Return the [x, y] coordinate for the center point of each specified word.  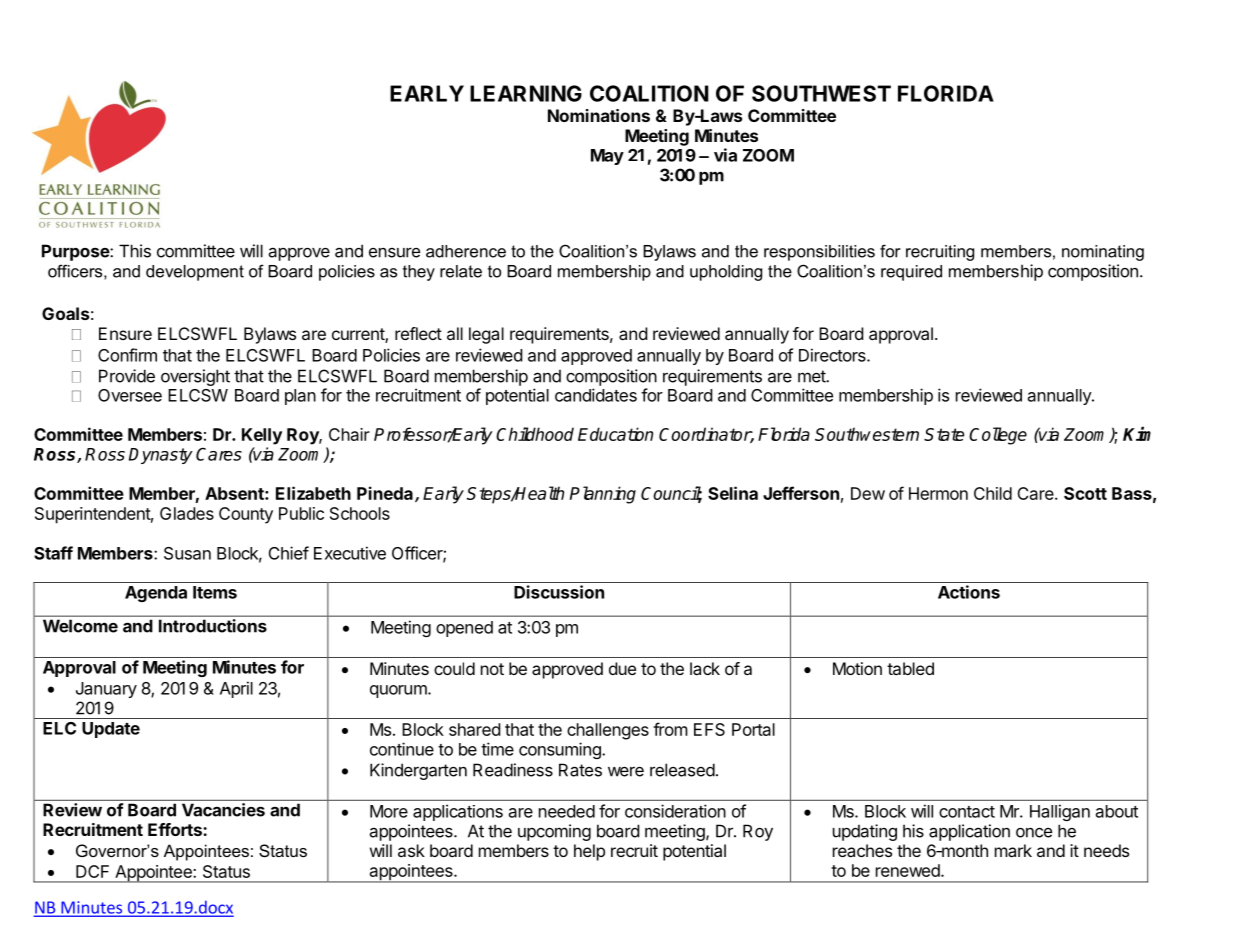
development [195, 273]
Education [615, 434]
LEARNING [526, 93]
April [236, 689]
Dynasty [161, 456]
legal [486, 335]
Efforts [176, 829]
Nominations [599, 115]
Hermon [938, 493]
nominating [1103, 253]
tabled [910, 668]
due [622, 668]
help [589, 852]
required [911, 273]
